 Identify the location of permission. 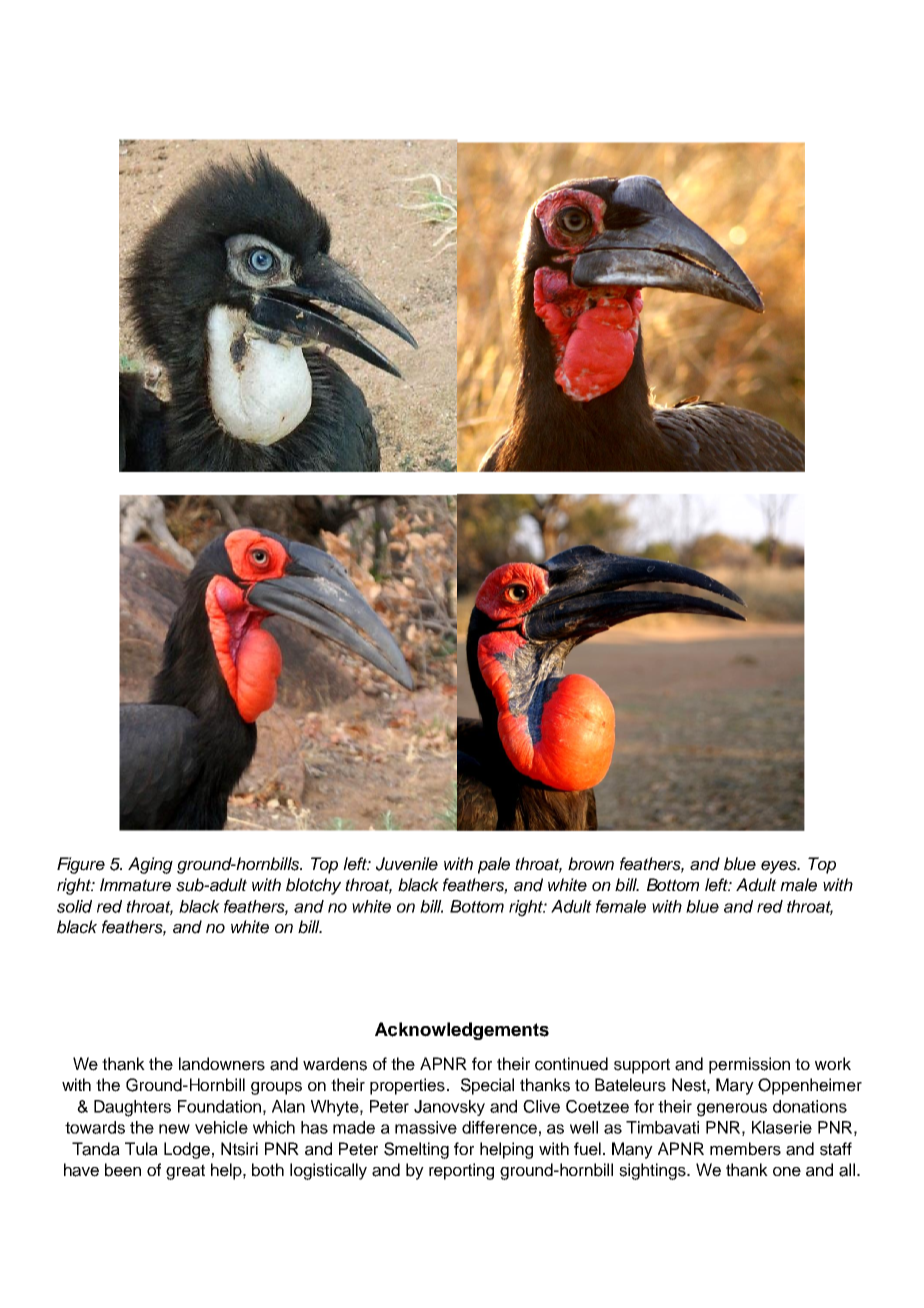
(749, 1065).
